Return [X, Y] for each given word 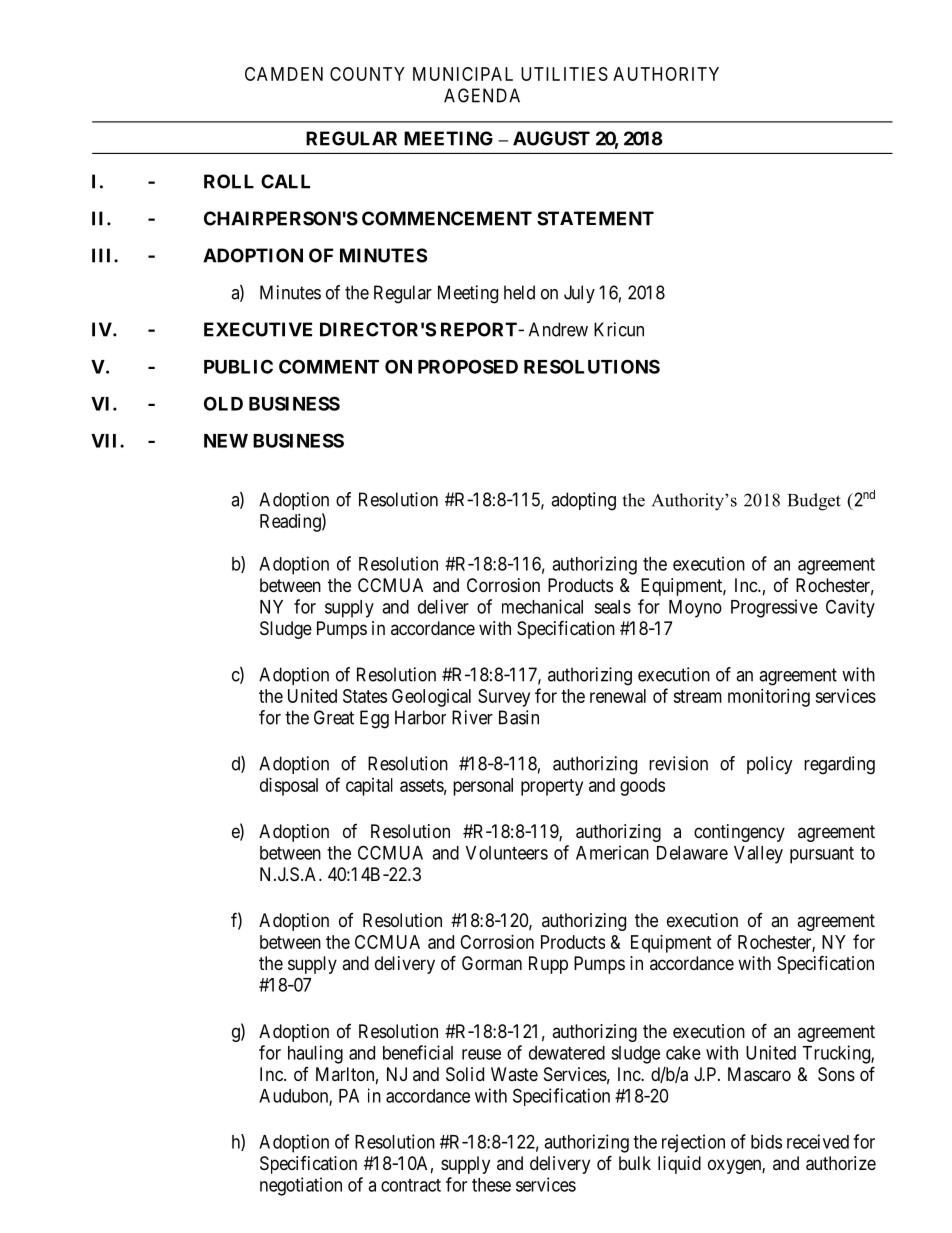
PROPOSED [468, 366]
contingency [739, 833]
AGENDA [482, 95]
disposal [289, 787]
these [491, 1185]
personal [483, 787]
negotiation [301, 1186]
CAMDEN [284, 74]
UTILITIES [564, 74]
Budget [814, 502]
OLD [223, 403]
